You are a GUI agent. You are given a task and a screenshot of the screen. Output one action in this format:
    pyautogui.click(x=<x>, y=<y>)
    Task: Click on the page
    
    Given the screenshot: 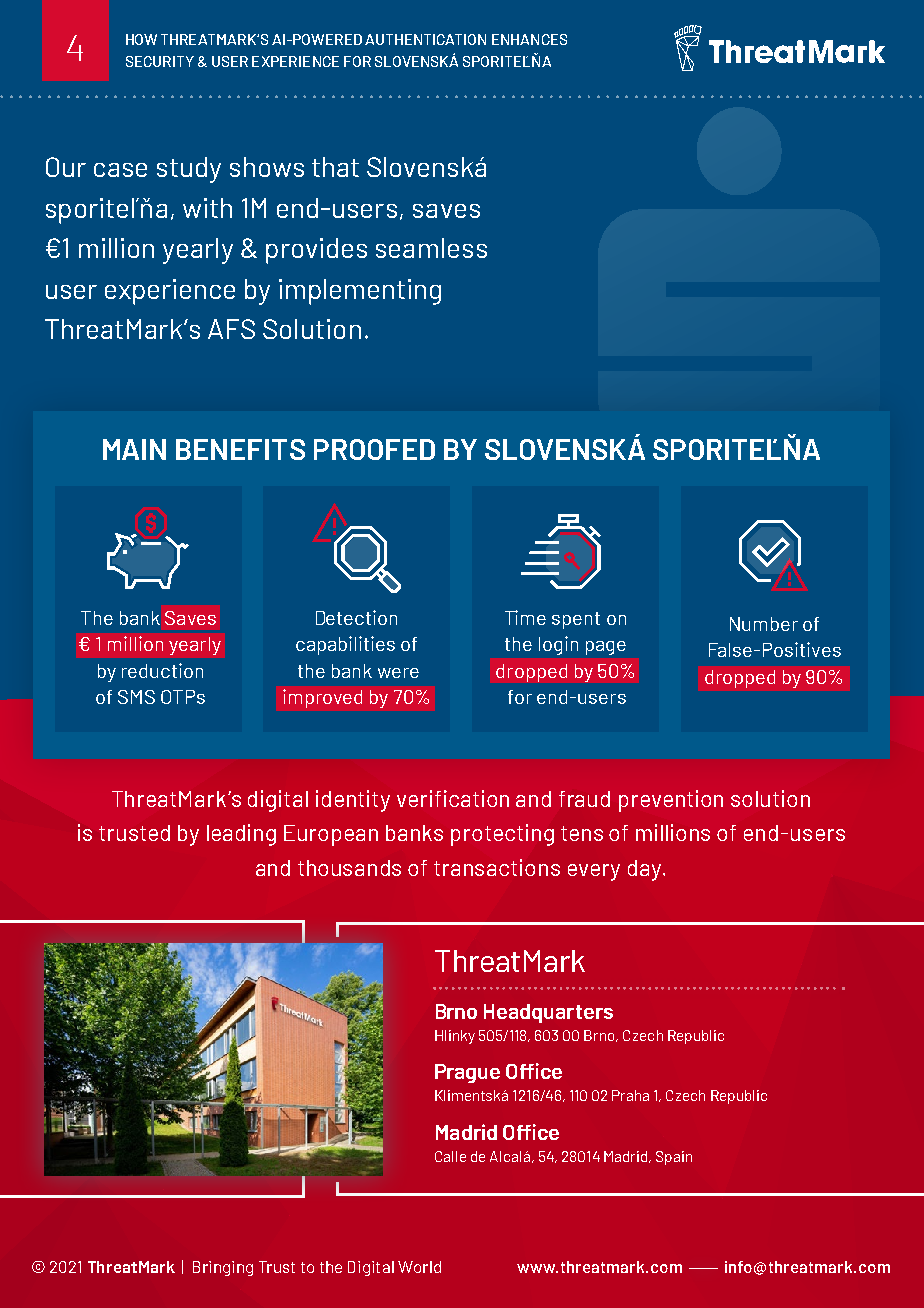 What is the action you would take?
    pyautogui.click(x=606, y=648)
